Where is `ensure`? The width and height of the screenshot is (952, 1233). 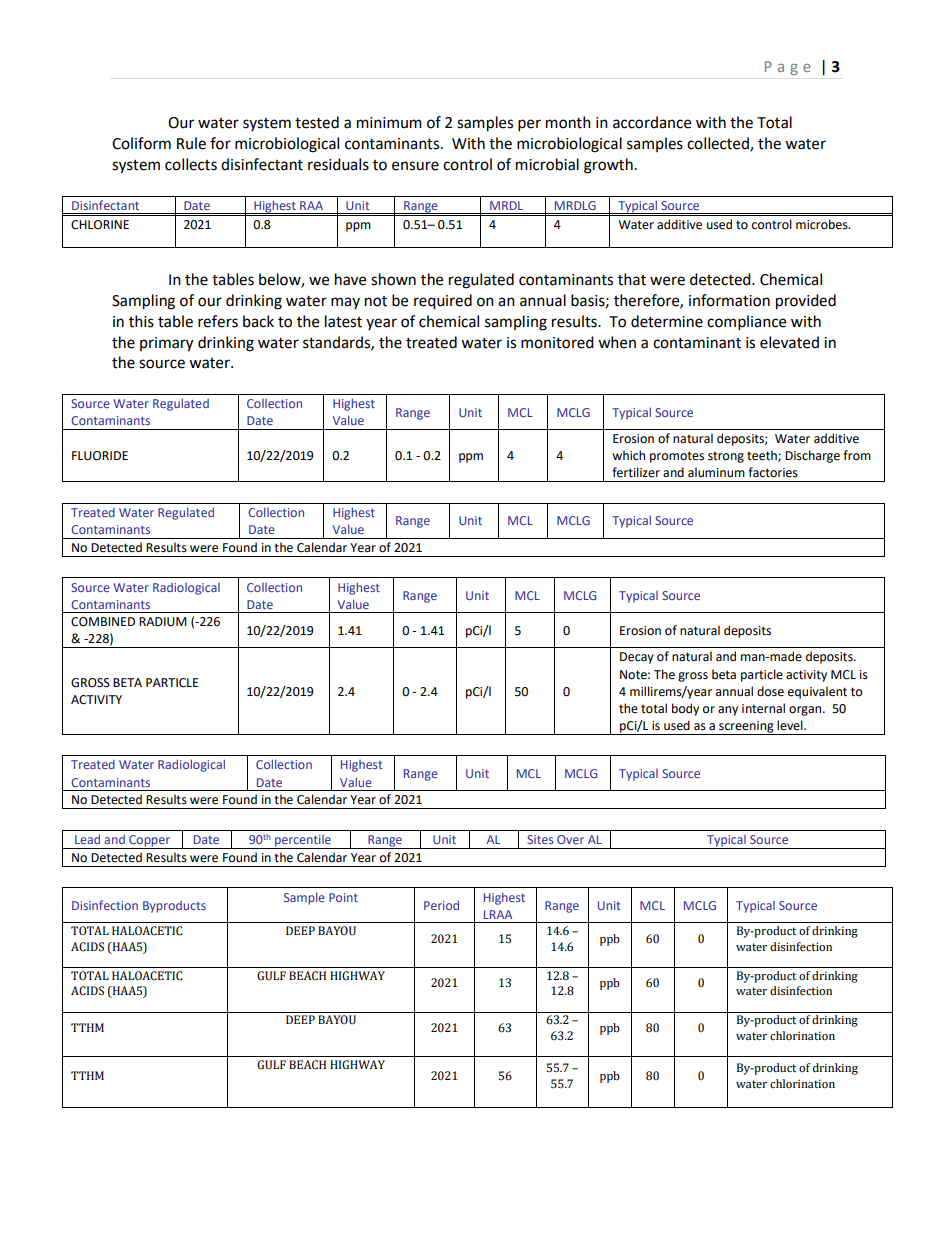
ensure is located at coordinates (415, 166).
